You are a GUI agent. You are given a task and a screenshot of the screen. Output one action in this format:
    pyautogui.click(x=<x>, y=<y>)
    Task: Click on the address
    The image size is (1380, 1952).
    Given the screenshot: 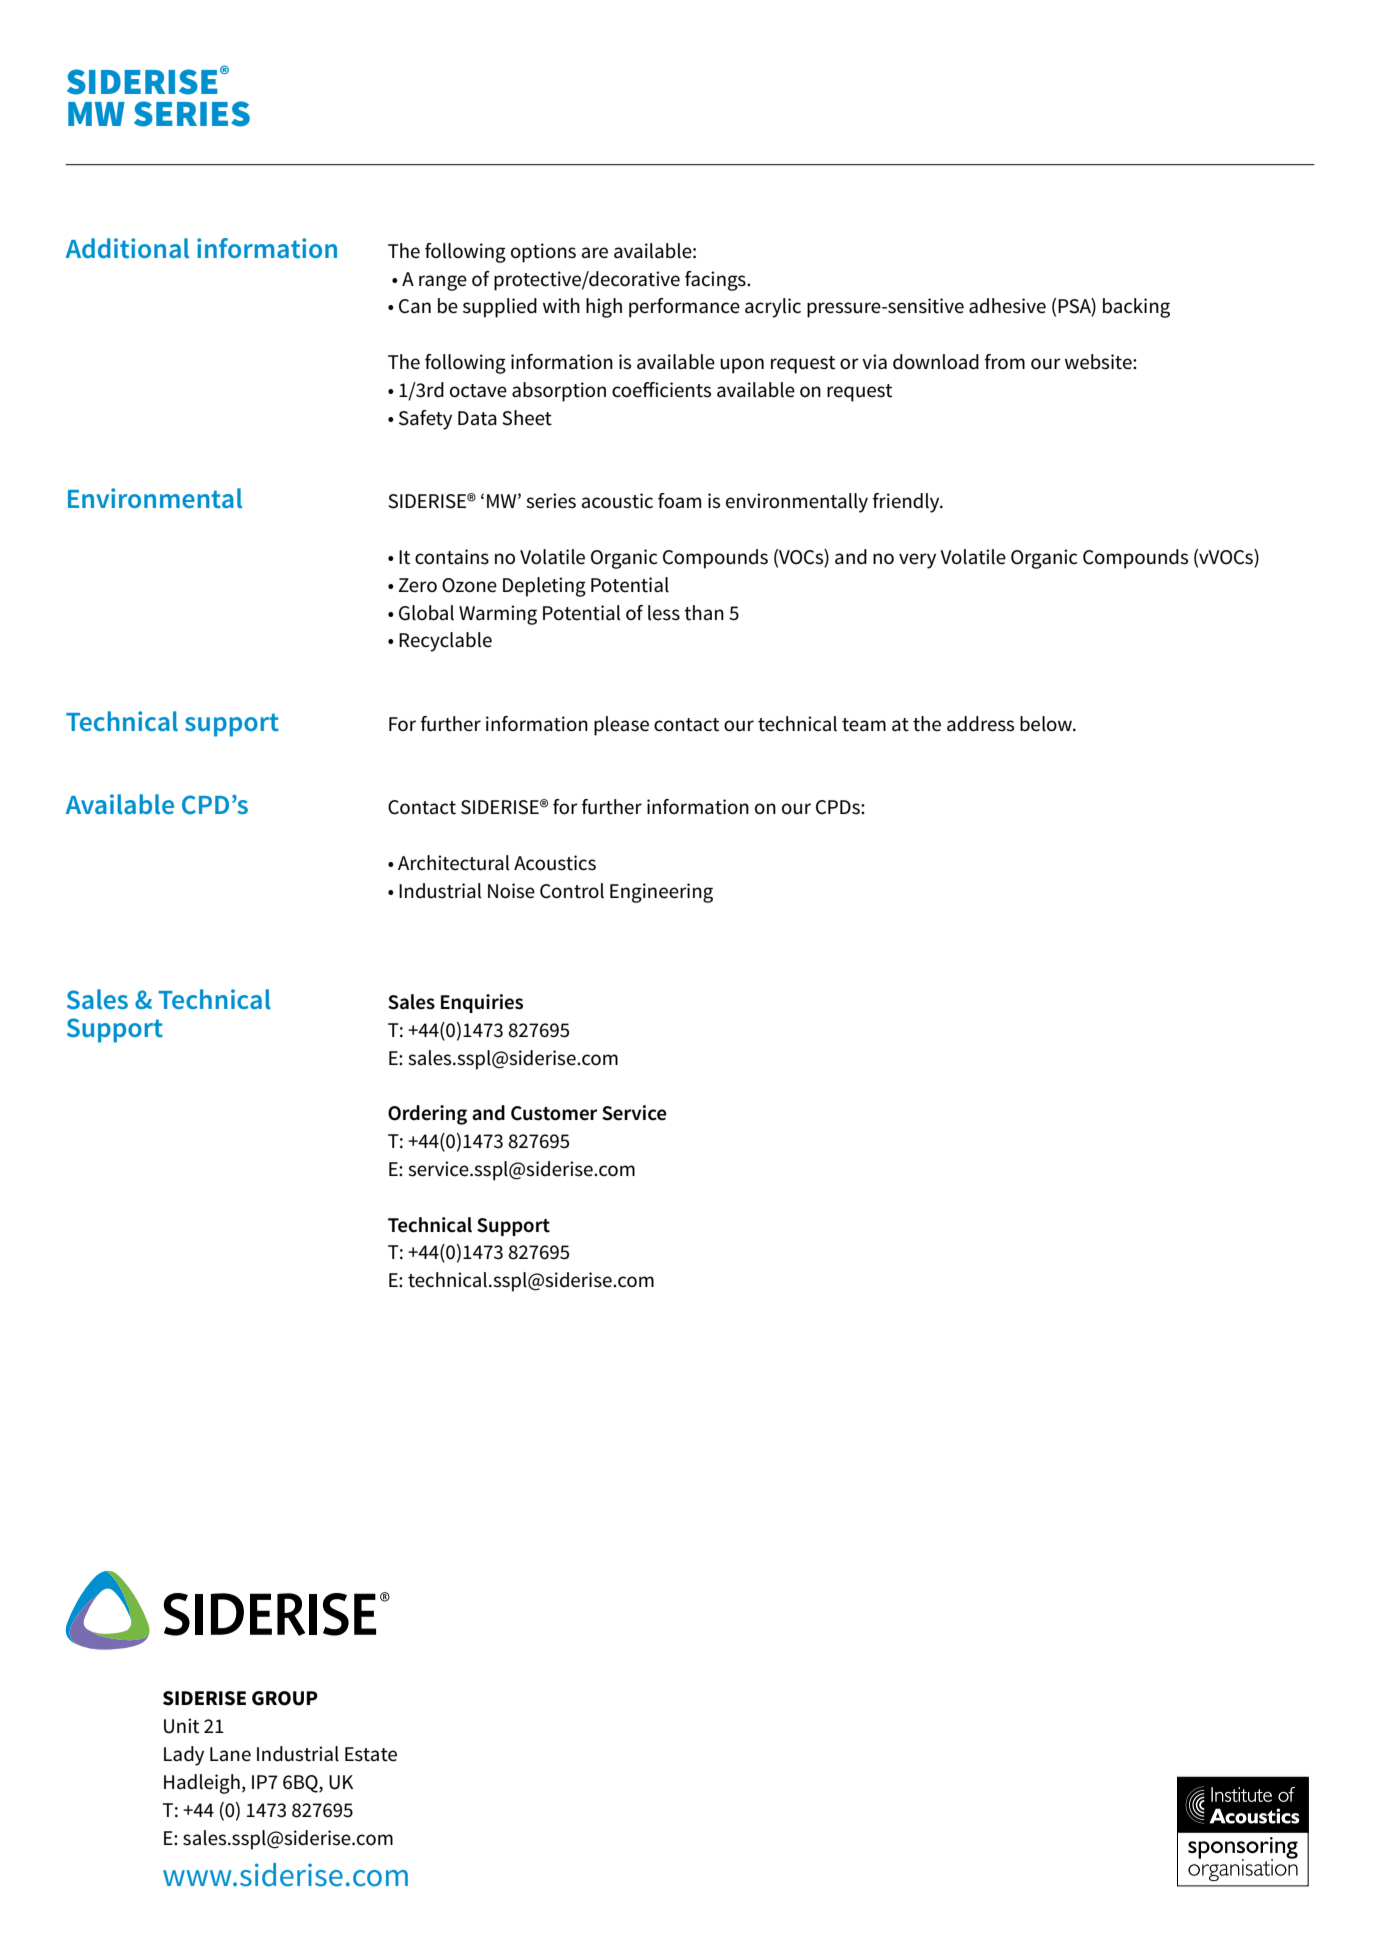 What is the action you would take?
    pyautogui.click(x=980, y=724)
